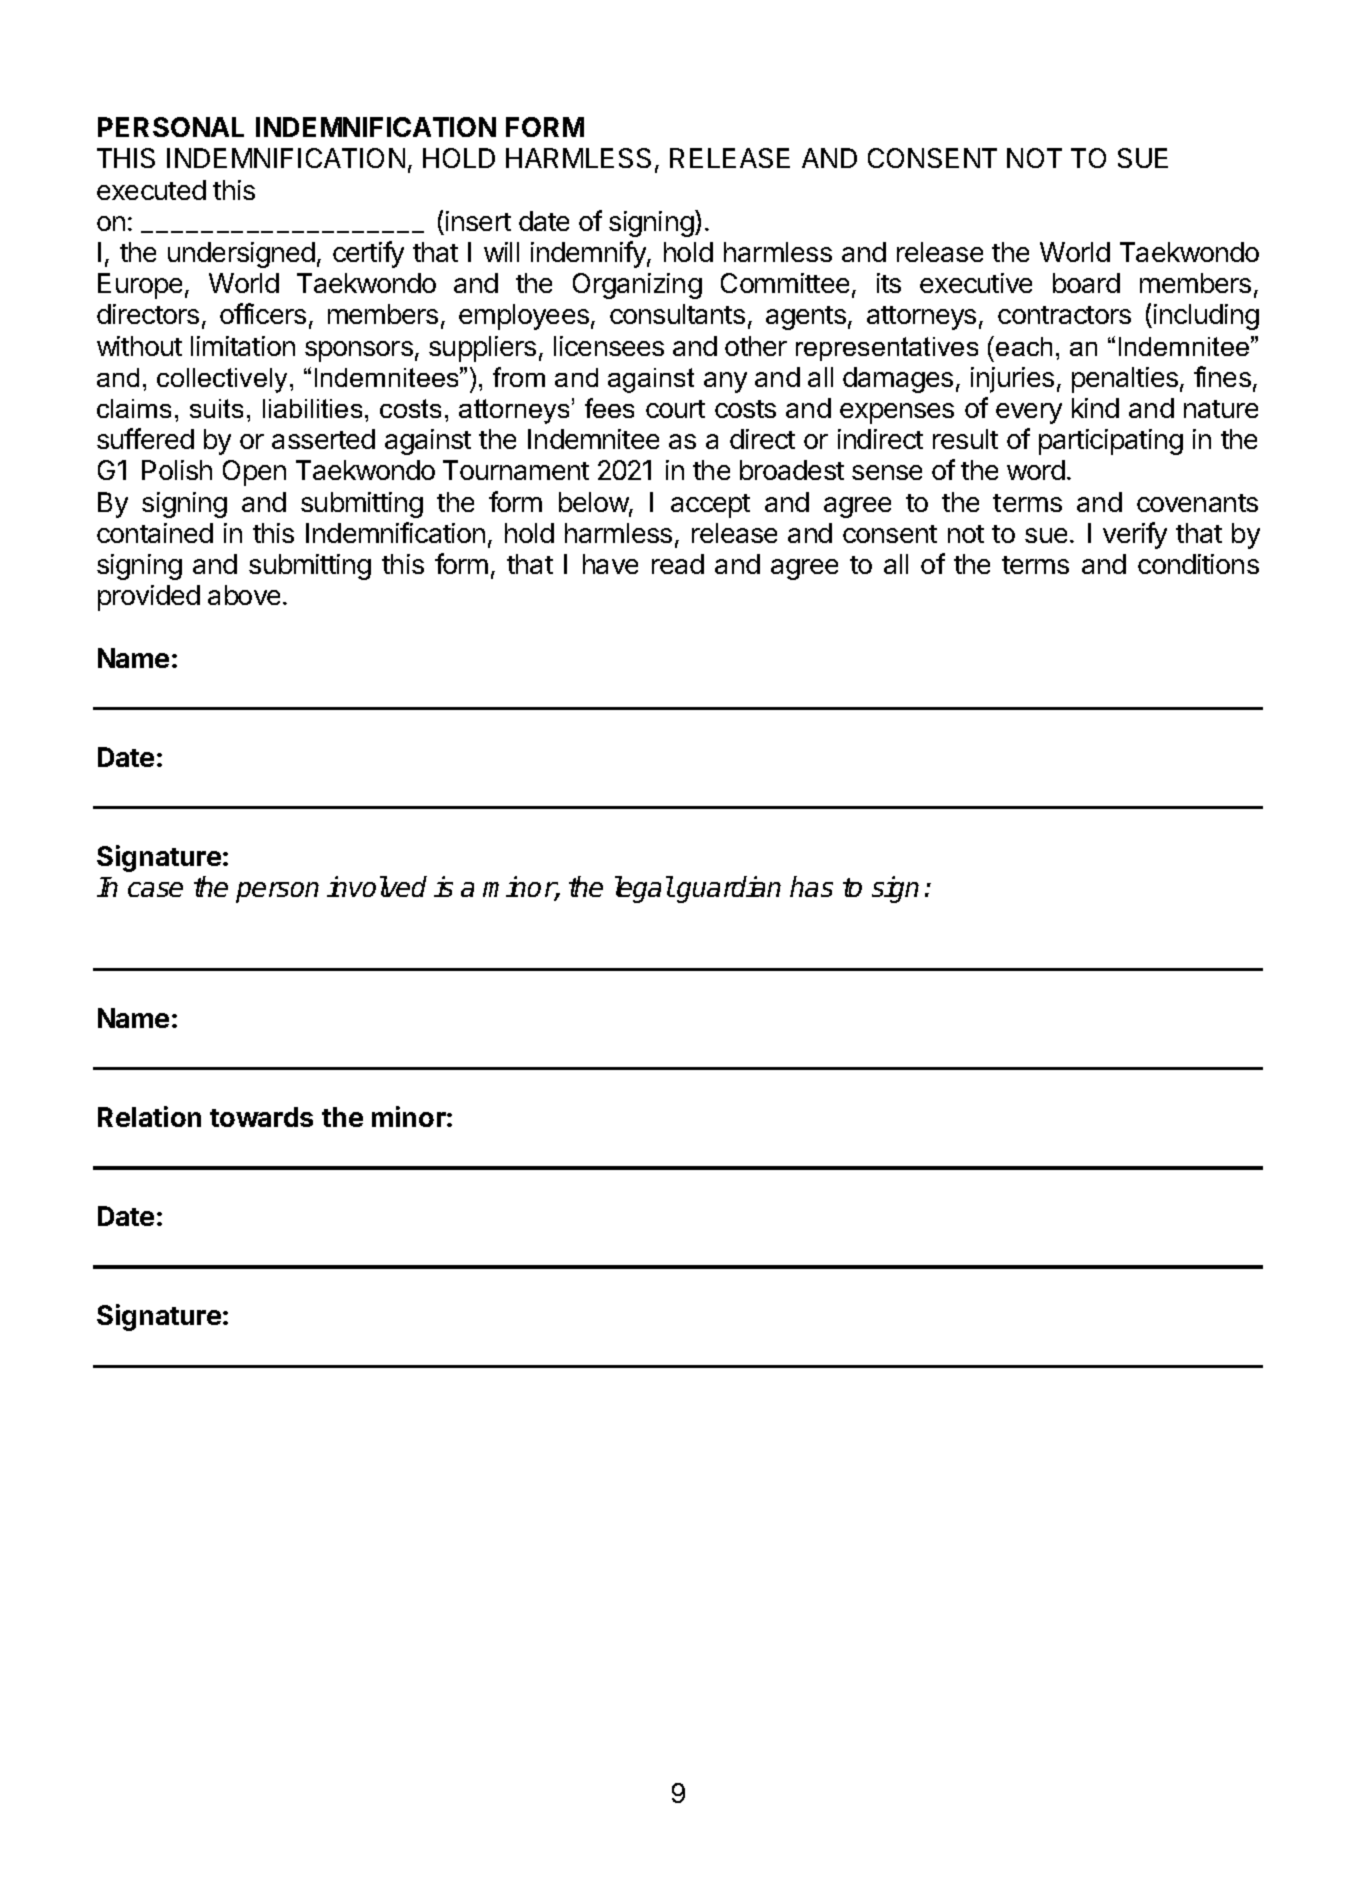 The image size is (1345, 1903). What do you see at coordinates (261, 1117) in the document?
I see `towards` at bounding box center [261, 1117].
